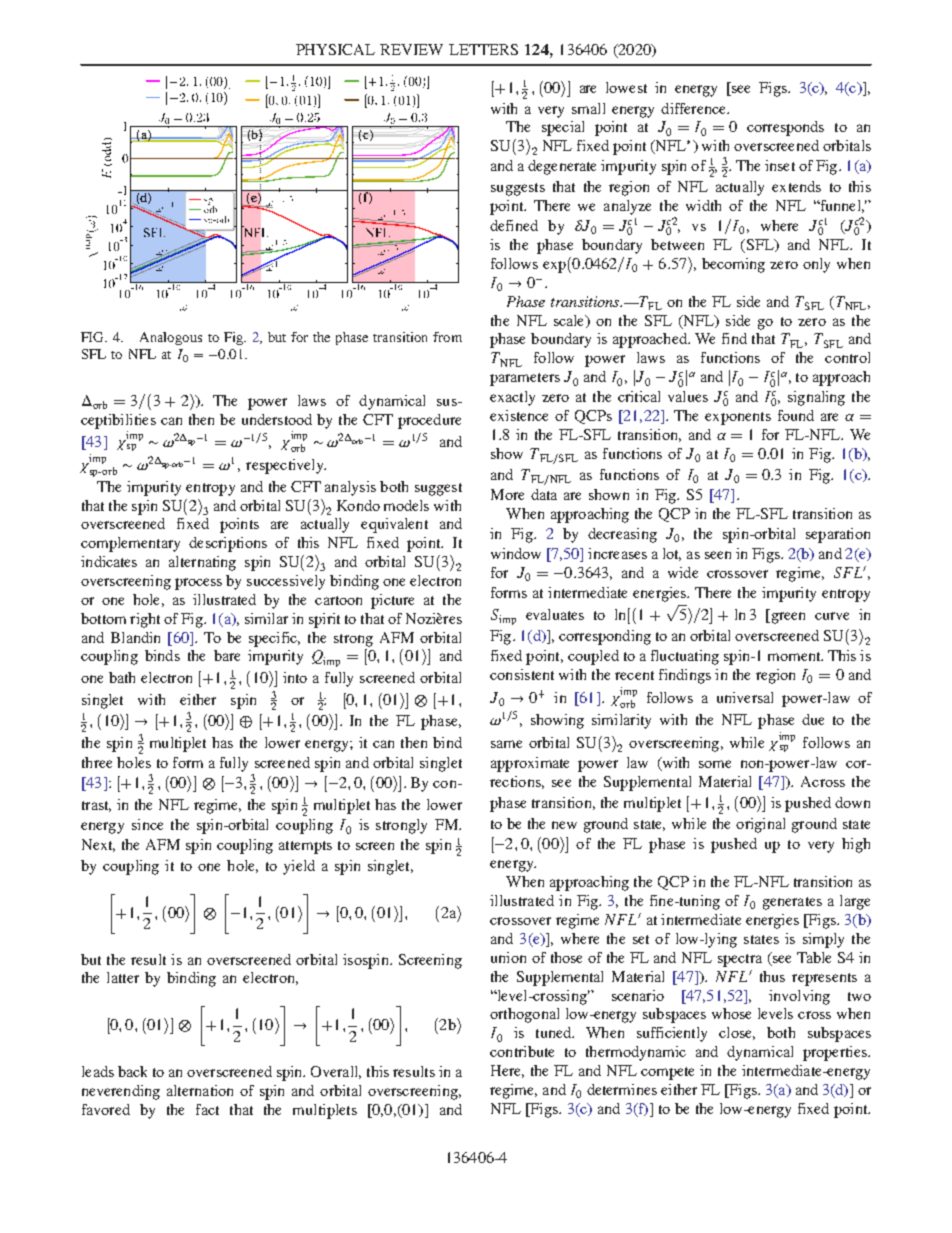  What do you see at coordinates (522, 674) in the screenshot?
I see `consistent` at bounding box center [522, 674].
